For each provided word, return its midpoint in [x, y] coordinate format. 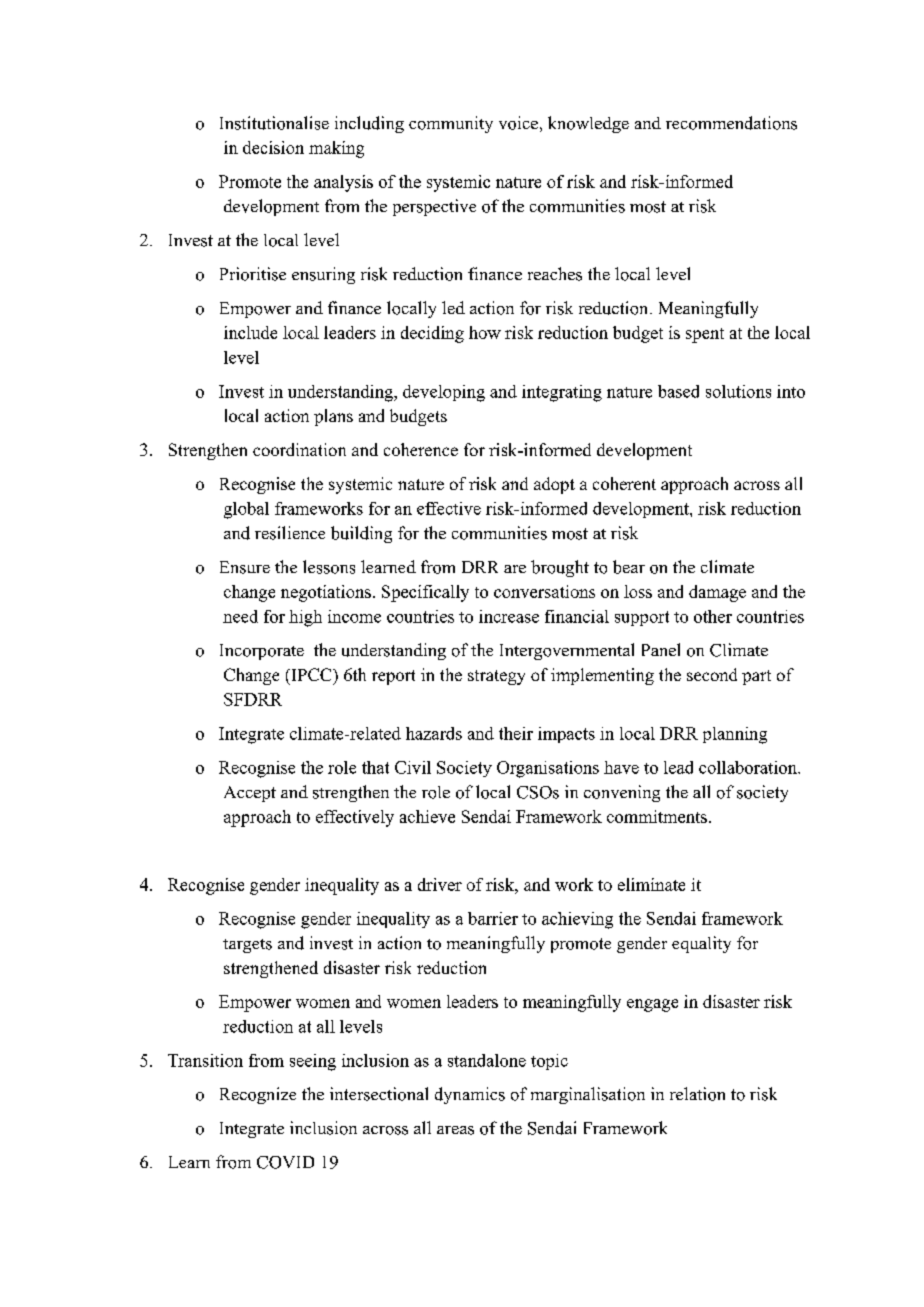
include [250, 332]
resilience [290, 533]
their [516, 733]
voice [518, 123]
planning [735, 735]
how [485, 332]
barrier [493, 918]
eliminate [651, 884]
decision [273, 147]
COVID [285, 1162]
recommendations [731, 123]
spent [705, 335]
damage [717, 593]
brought [560, 568]
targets [247, 946]
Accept [250, 794]
